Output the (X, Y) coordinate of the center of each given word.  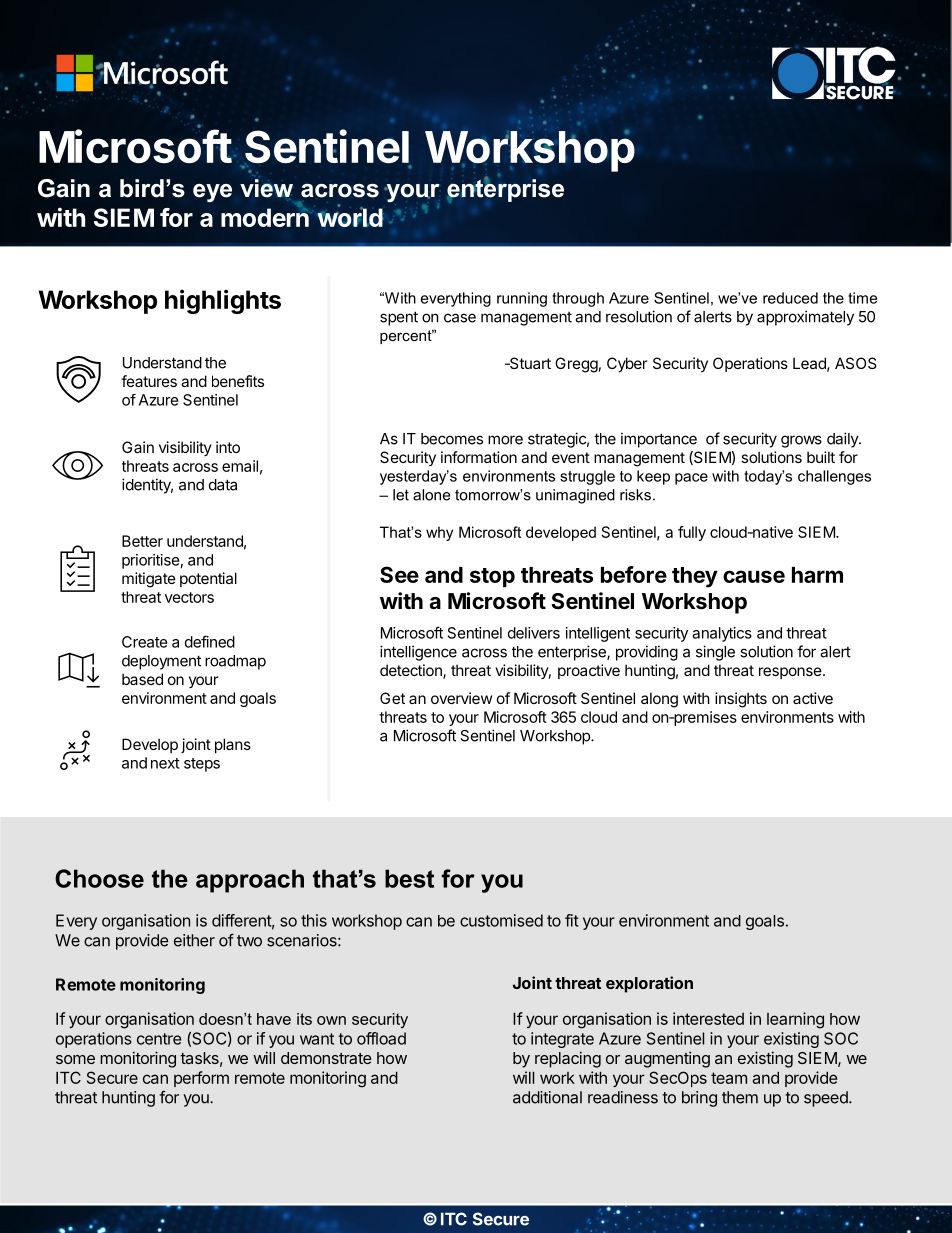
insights (741, 700)
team (729, 1078)
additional (547, 1097)
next (165, 763)
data (223, 485)
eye (212, 193)
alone (431, 495)
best (409, 878)
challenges (834, 477)
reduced (790, 298)
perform (201, 1079)
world (350, 216)
